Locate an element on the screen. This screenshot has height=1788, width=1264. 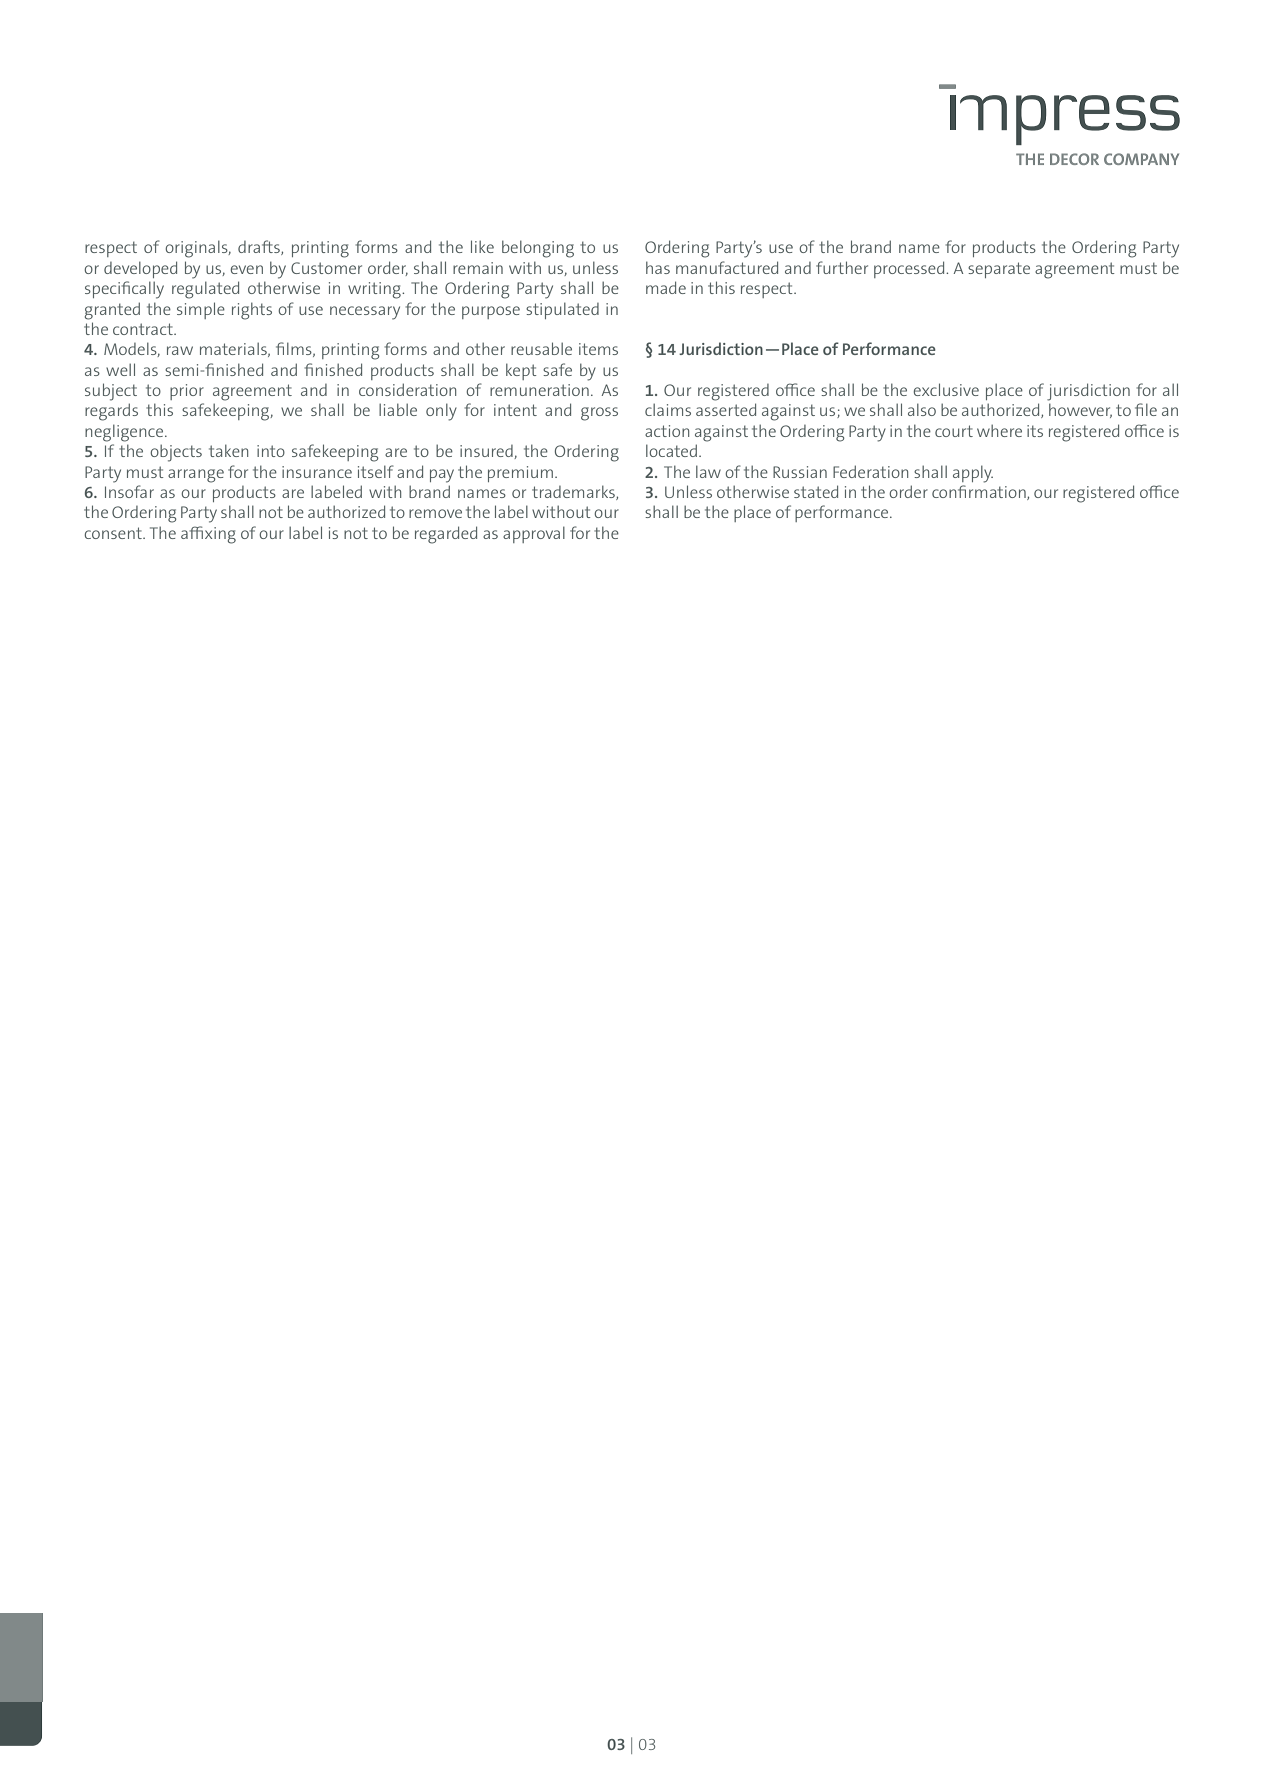
confirmation is located at coordinates (980, 492).
